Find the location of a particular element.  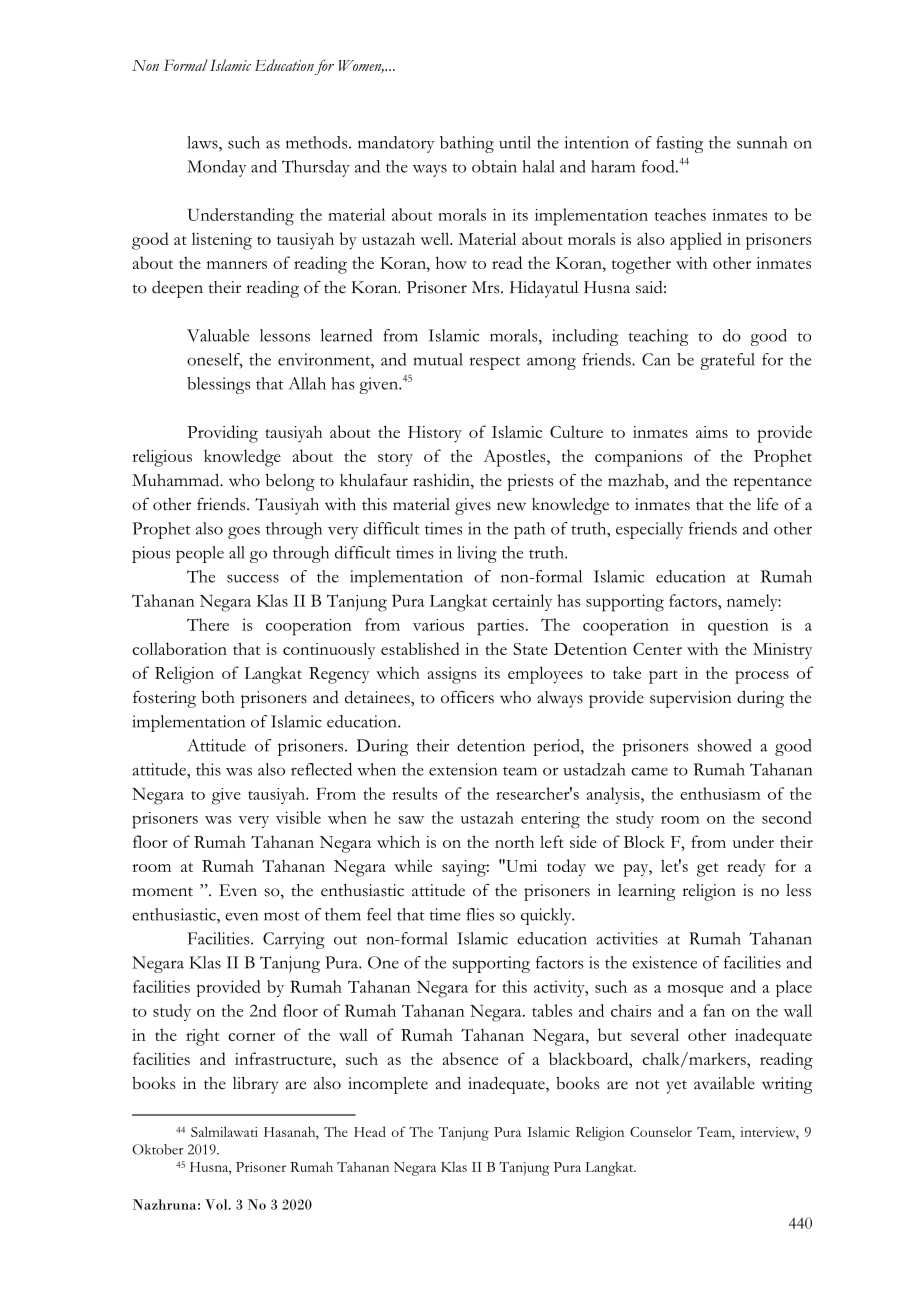

visible is located at coordinates (298, 817).
